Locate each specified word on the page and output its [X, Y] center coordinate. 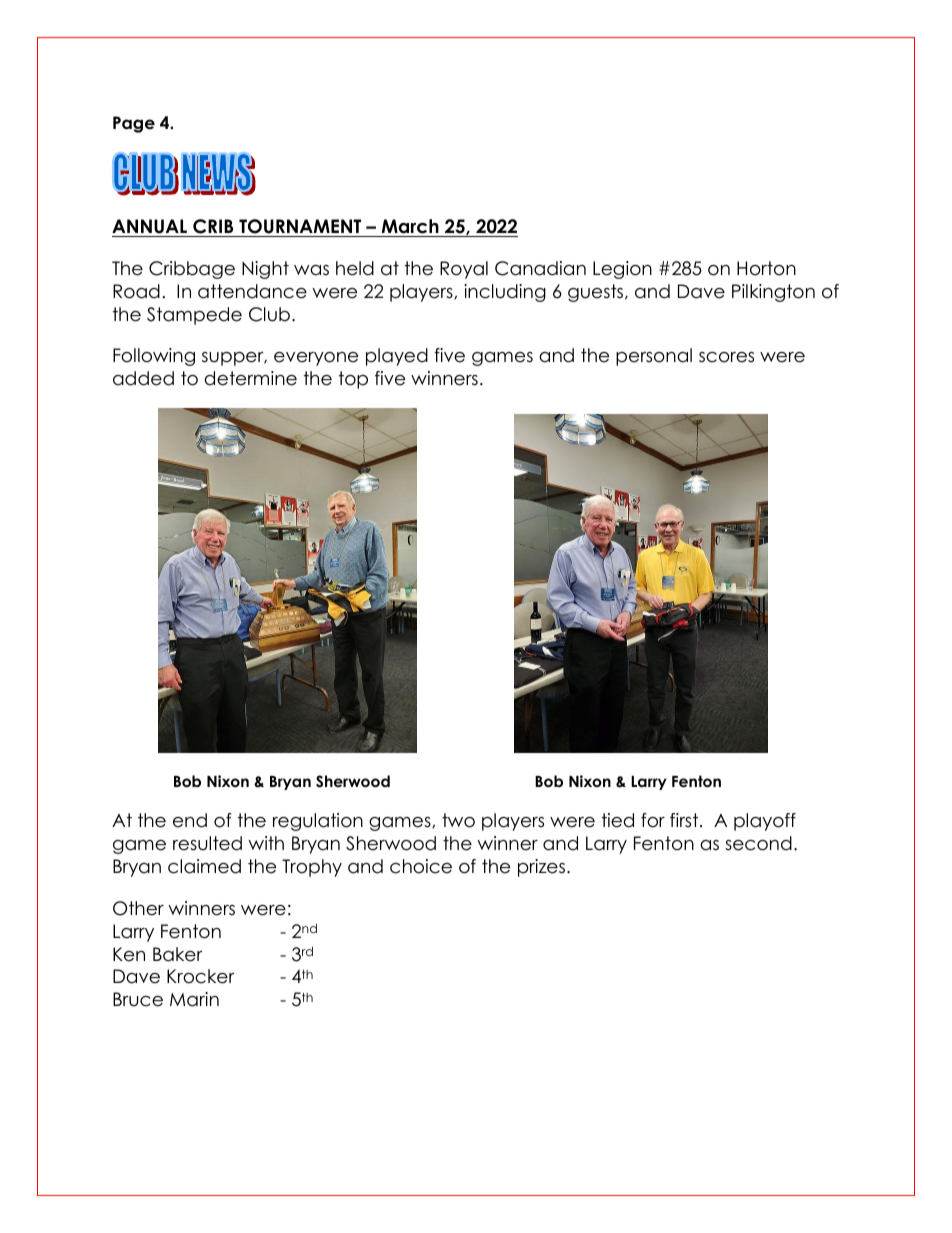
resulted [207, 843]
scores [726, 357]
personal [654, 357]
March [410, 228]
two [458, 820]
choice [421, 866]
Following [154, 357]
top [353, 380]
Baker [178, 954]
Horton [766, 268]
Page [134, 124]
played [397, 357]
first [685, 820]
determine [250, 378]
